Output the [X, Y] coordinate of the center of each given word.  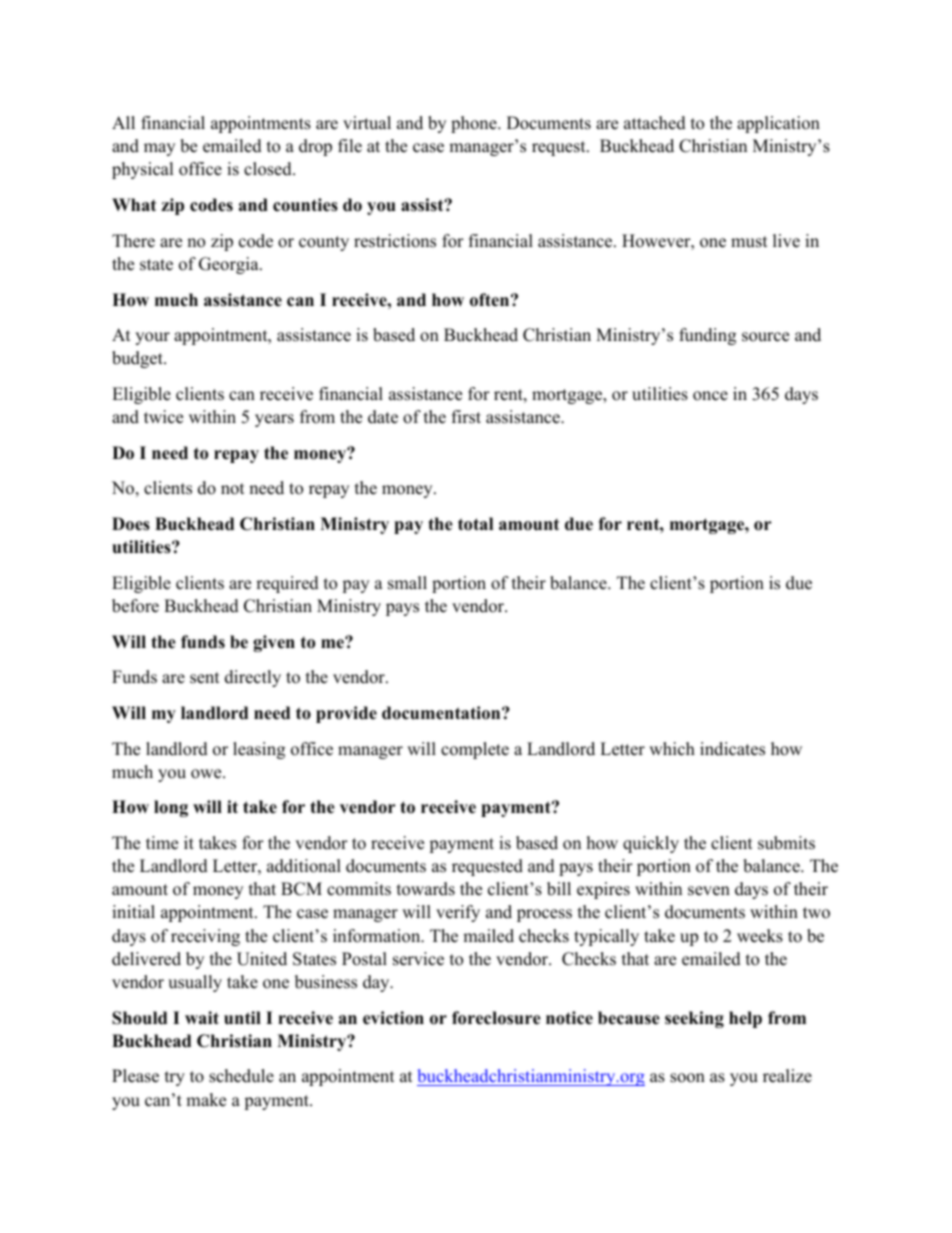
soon [687, 1078]
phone [475, 124]
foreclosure [496, 1018]
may [159, 149]
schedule [241, 1076]
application [778, 124]
